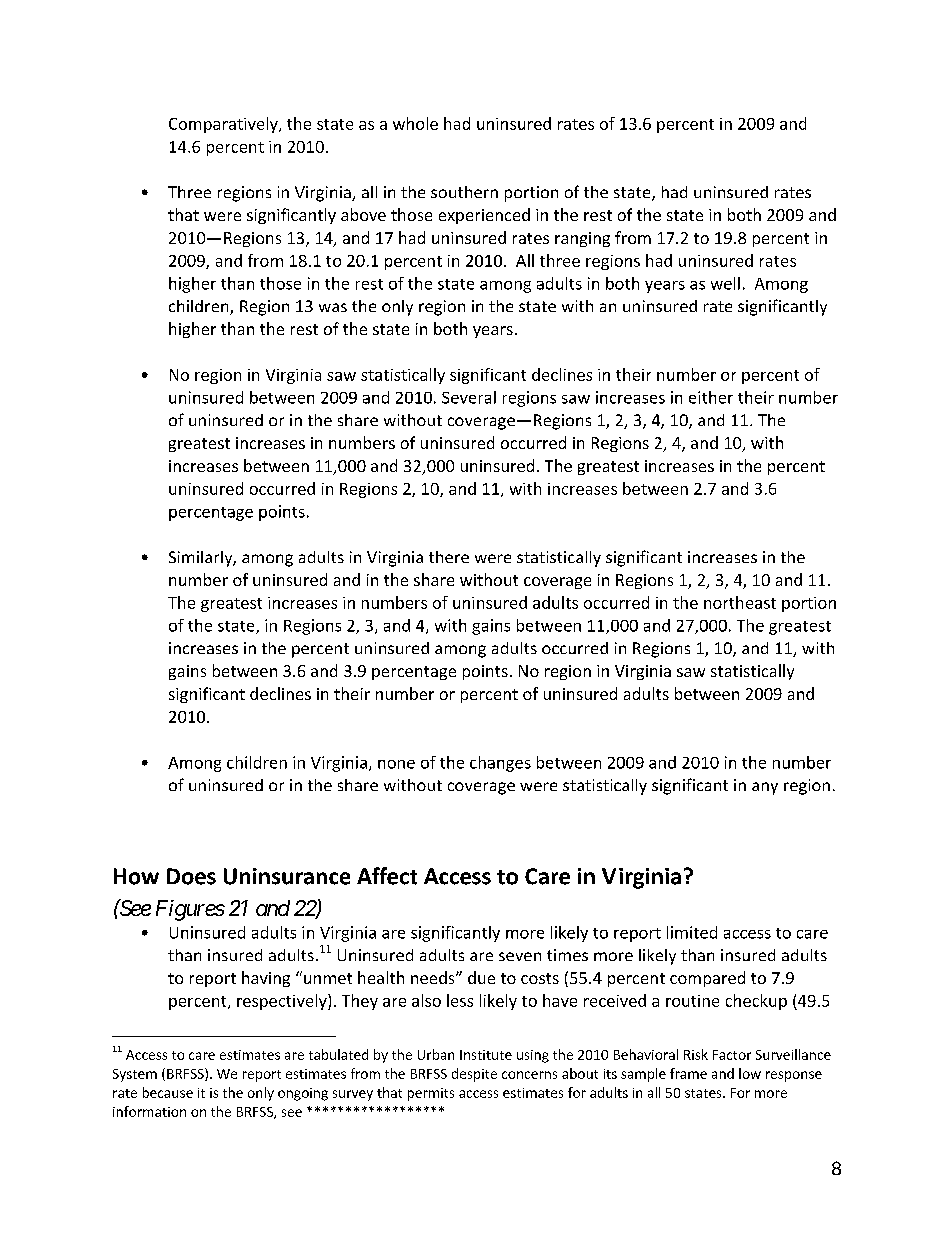  I want to click on well, so click(725, 283).
